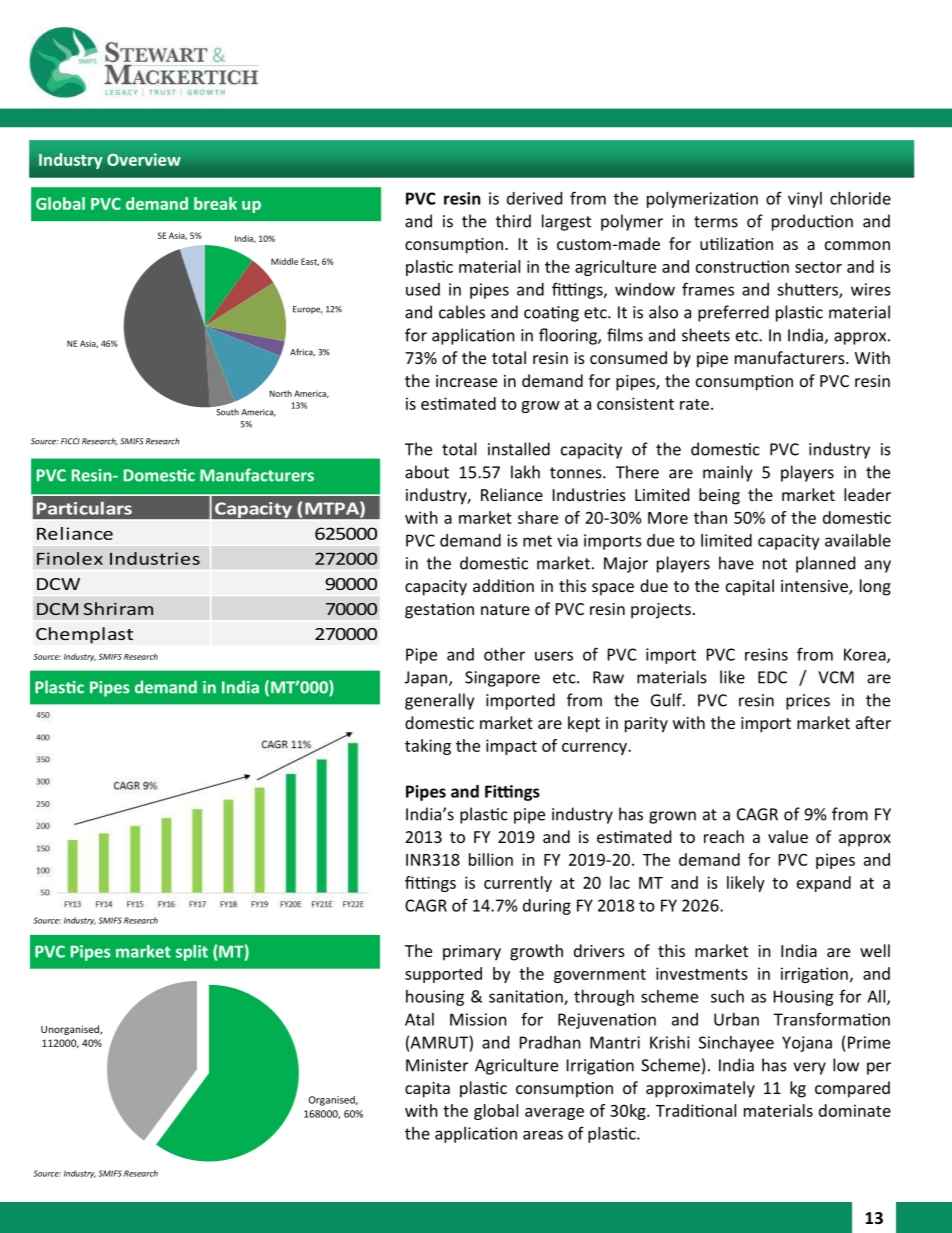 This image has width=952, height=1233. What do you see at coordinates (805, 200) in the image?
I see `vinyl` at bounding box center [805, 200].
